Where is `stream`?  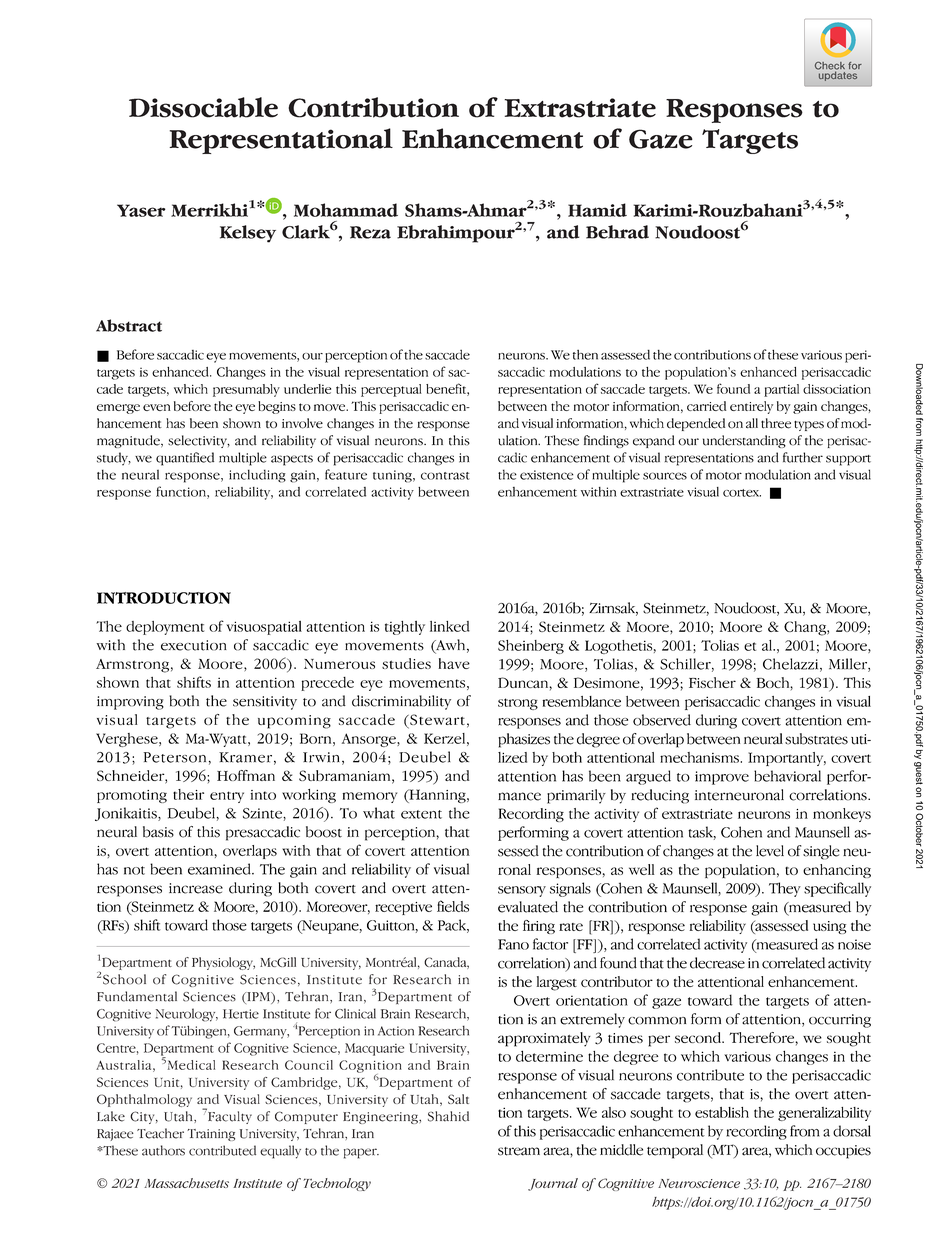
stream is located at coordinates (519, 1151).
